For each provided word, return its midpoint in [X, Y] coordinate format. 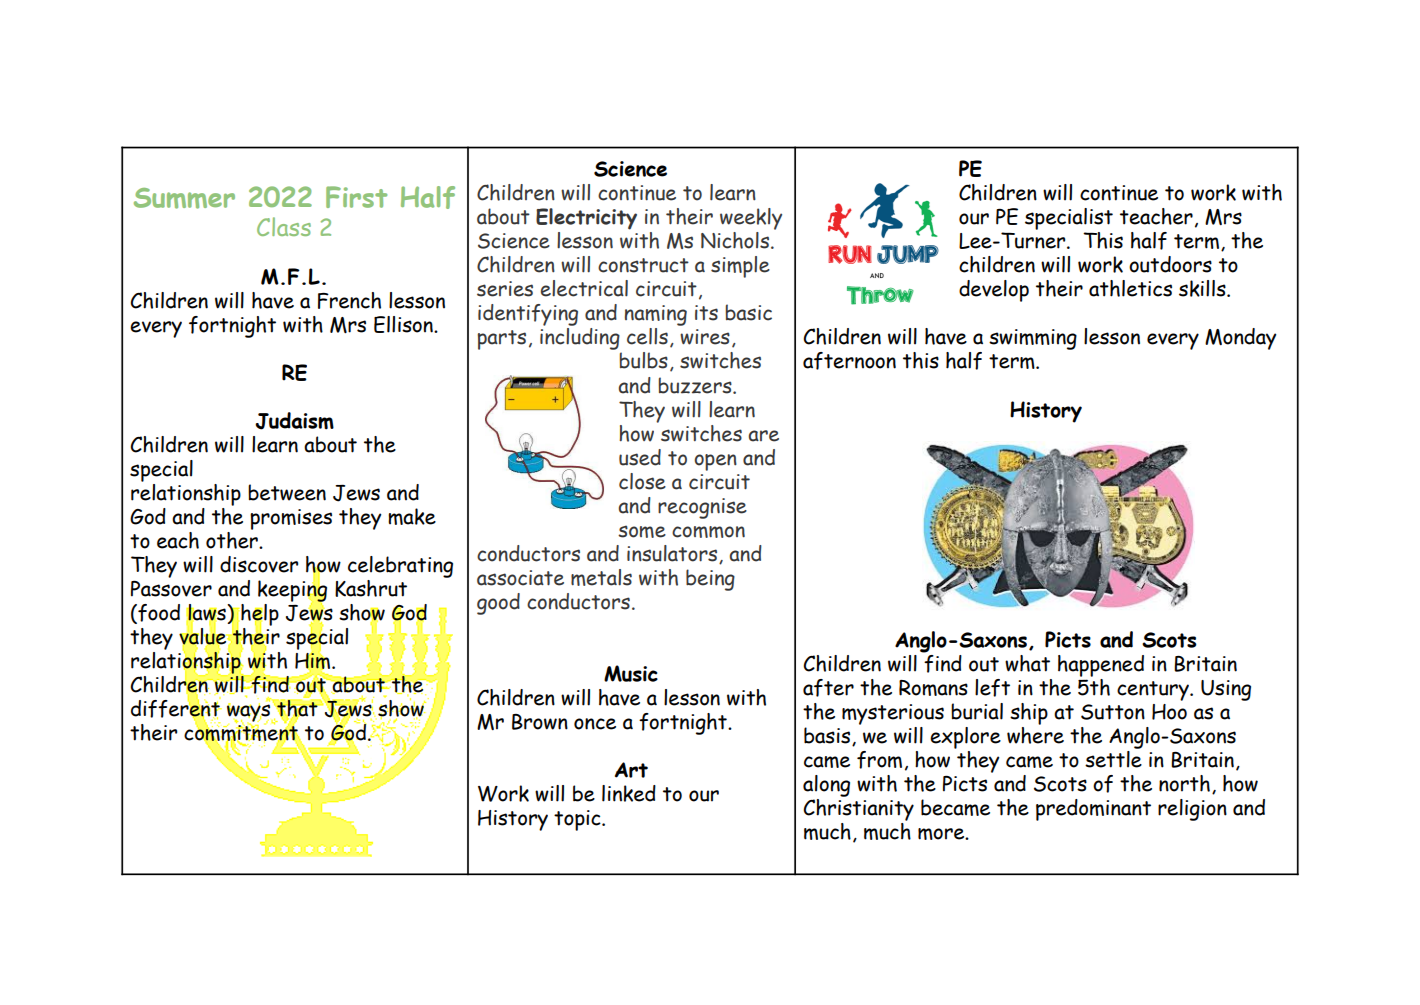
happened [1101, 666]
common [708, 532]
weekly [751, 219]
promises [291, 519]
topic [578, 820]
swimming [1033, 339]
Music [631, 673]
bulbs [643, 360]
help [260, 616]
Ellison [404, 324]
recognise [702, 508]
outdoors [1170, 264]
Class [284, 226]
